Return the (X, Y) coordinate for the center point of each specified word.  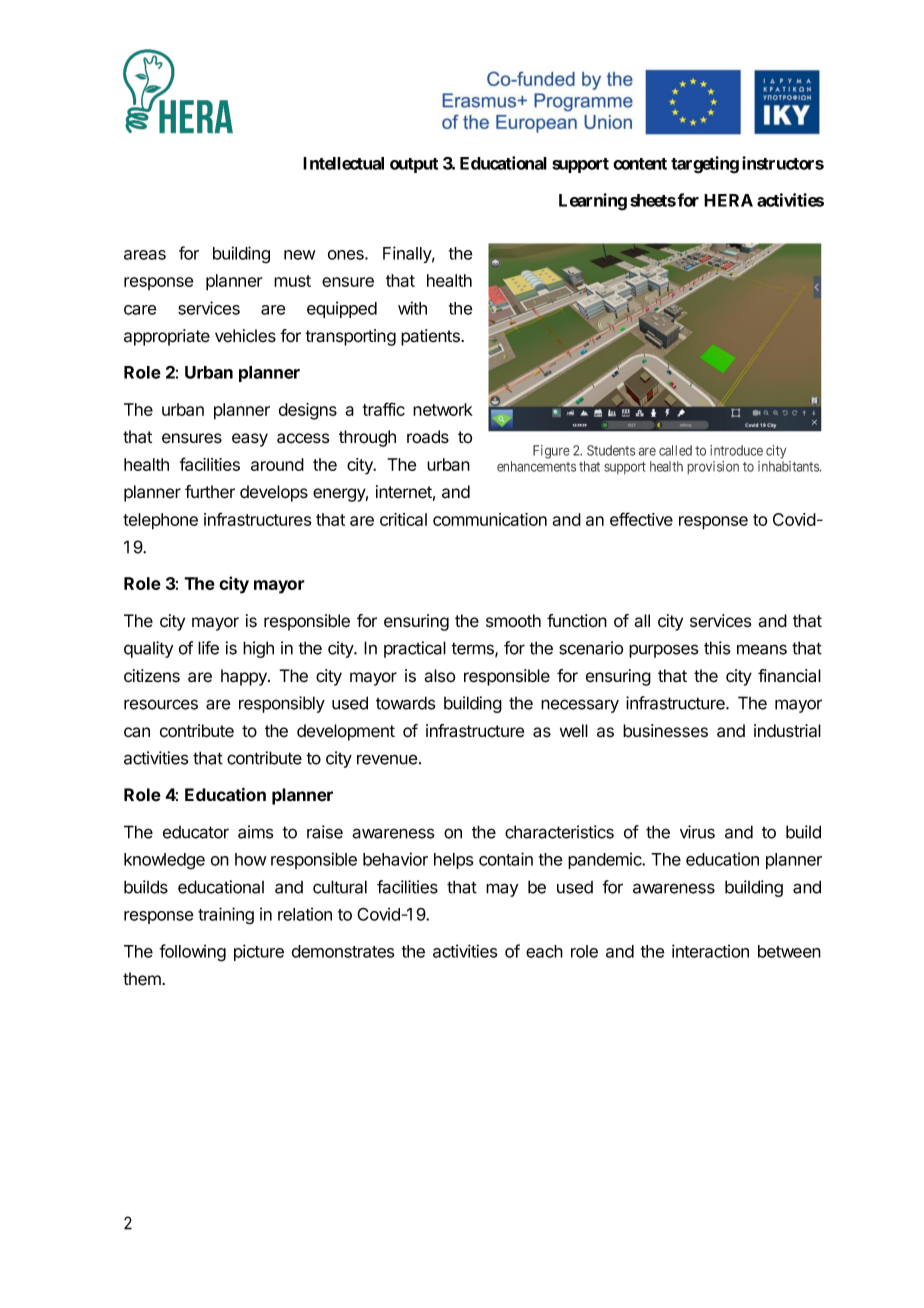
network (443, 409)
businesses (665, 731)
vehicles (245, 336)
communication (490, 519)
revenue (387, 759)
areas (145, 255)
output (414, 165)
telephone (160, 521)
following (193, 953)
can (137, 732)
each (544, 951)
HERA (728, 200)
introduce (736, 450)
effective (641, 519)
